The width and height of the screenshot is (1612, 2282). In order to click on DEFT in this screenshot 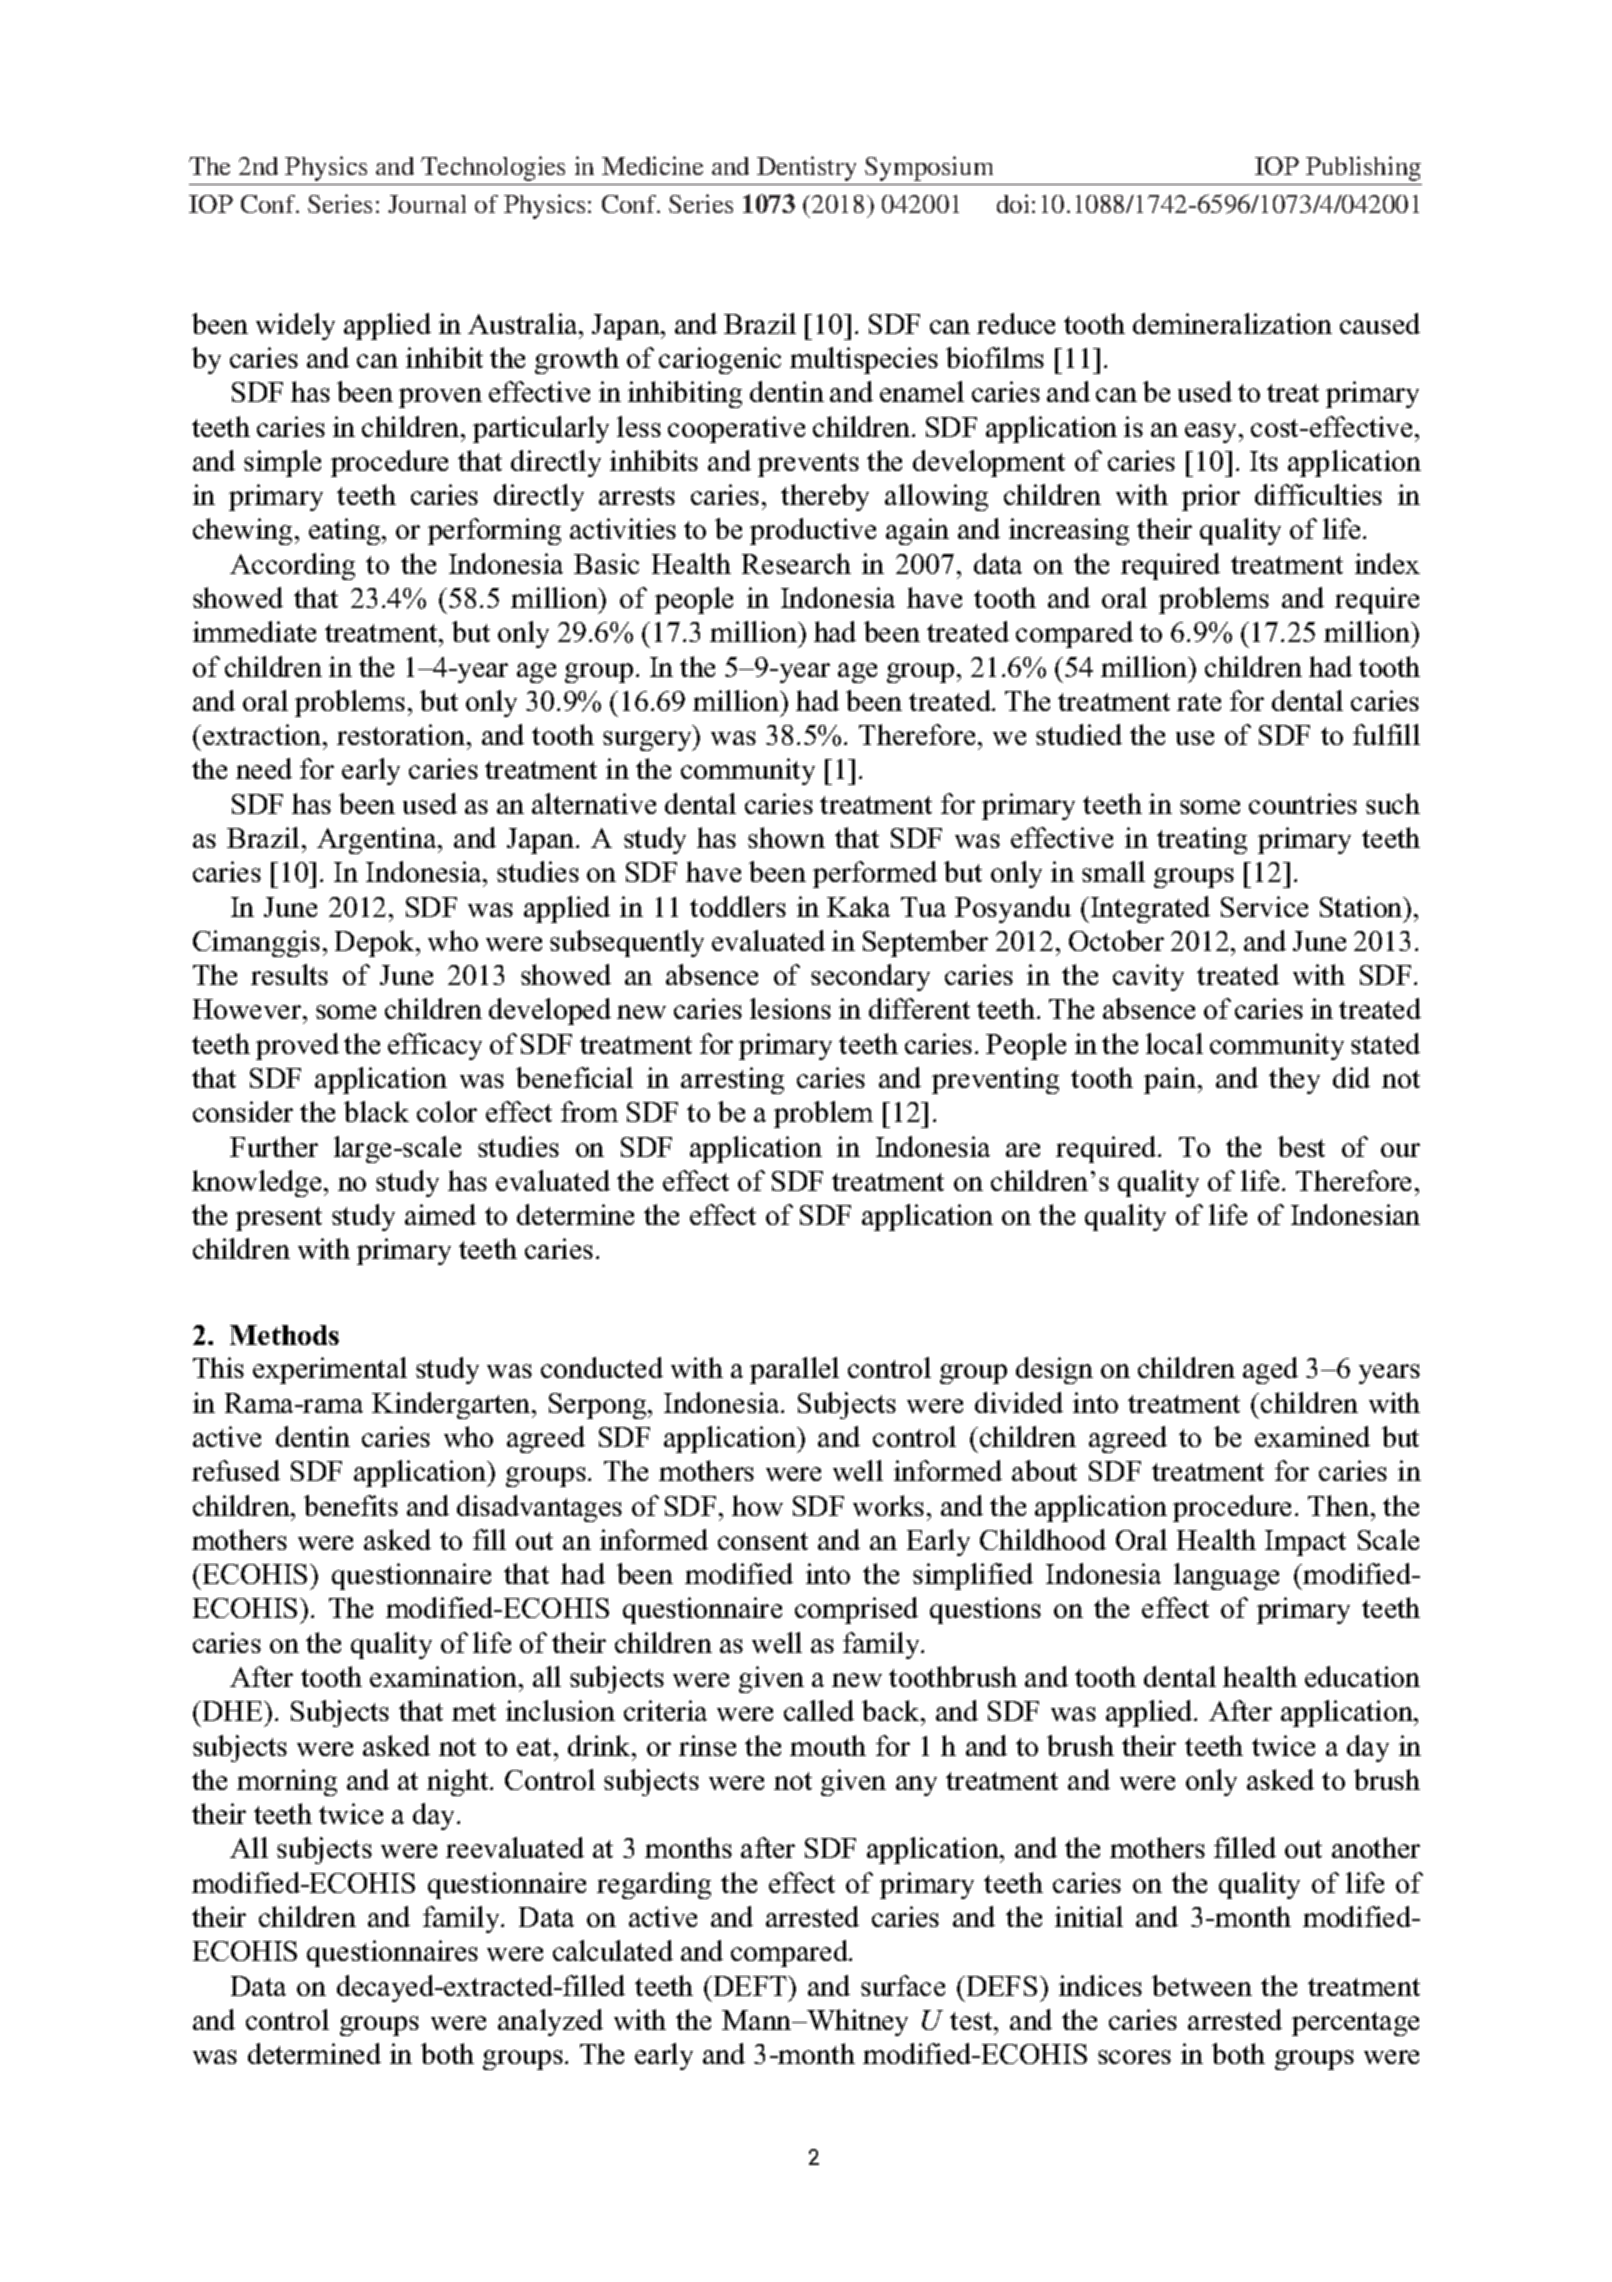, I will do `click(751, 1986)`.
